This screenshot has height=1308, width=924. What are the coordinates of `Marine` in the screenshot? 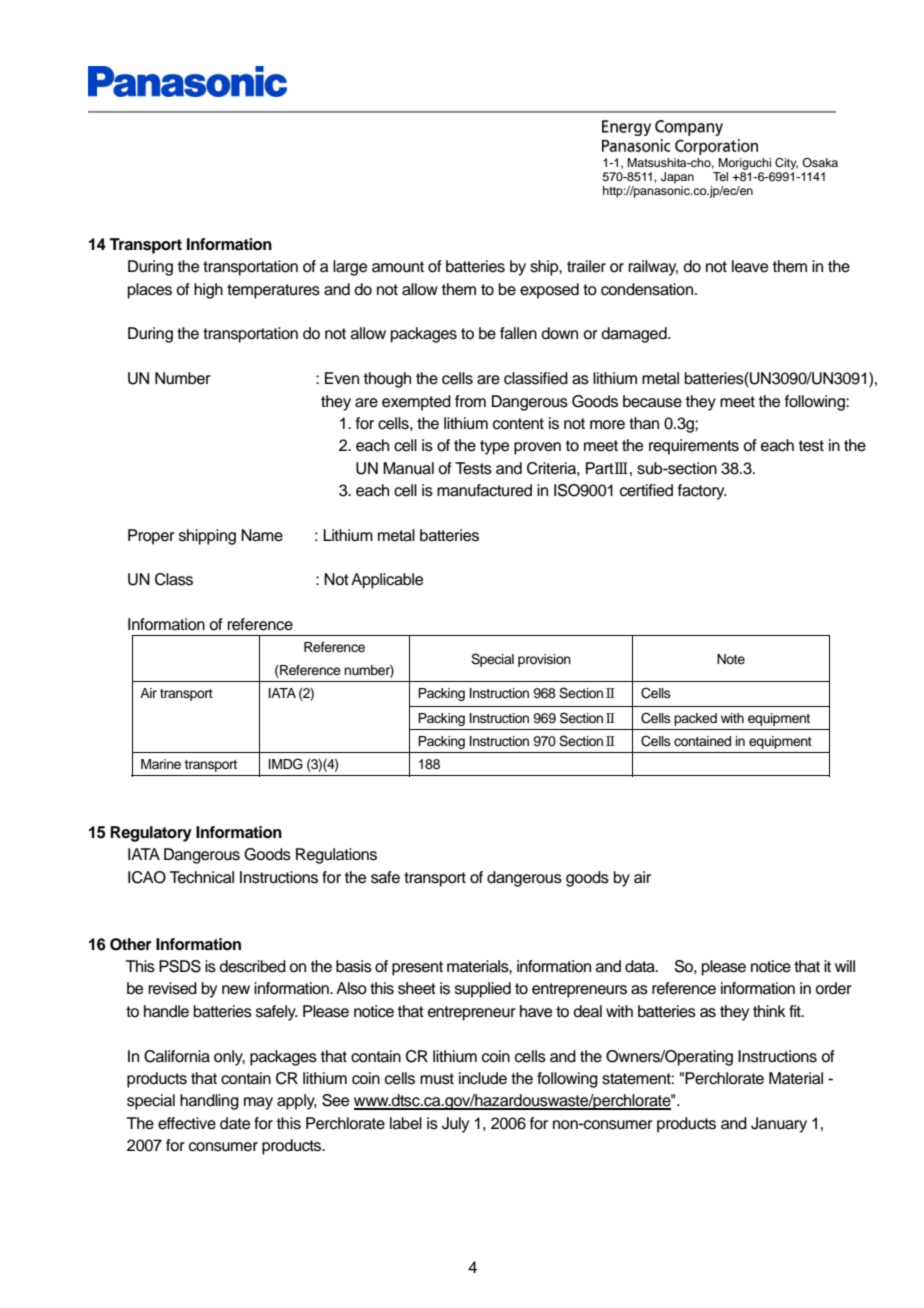 It's located at (161, 764).
